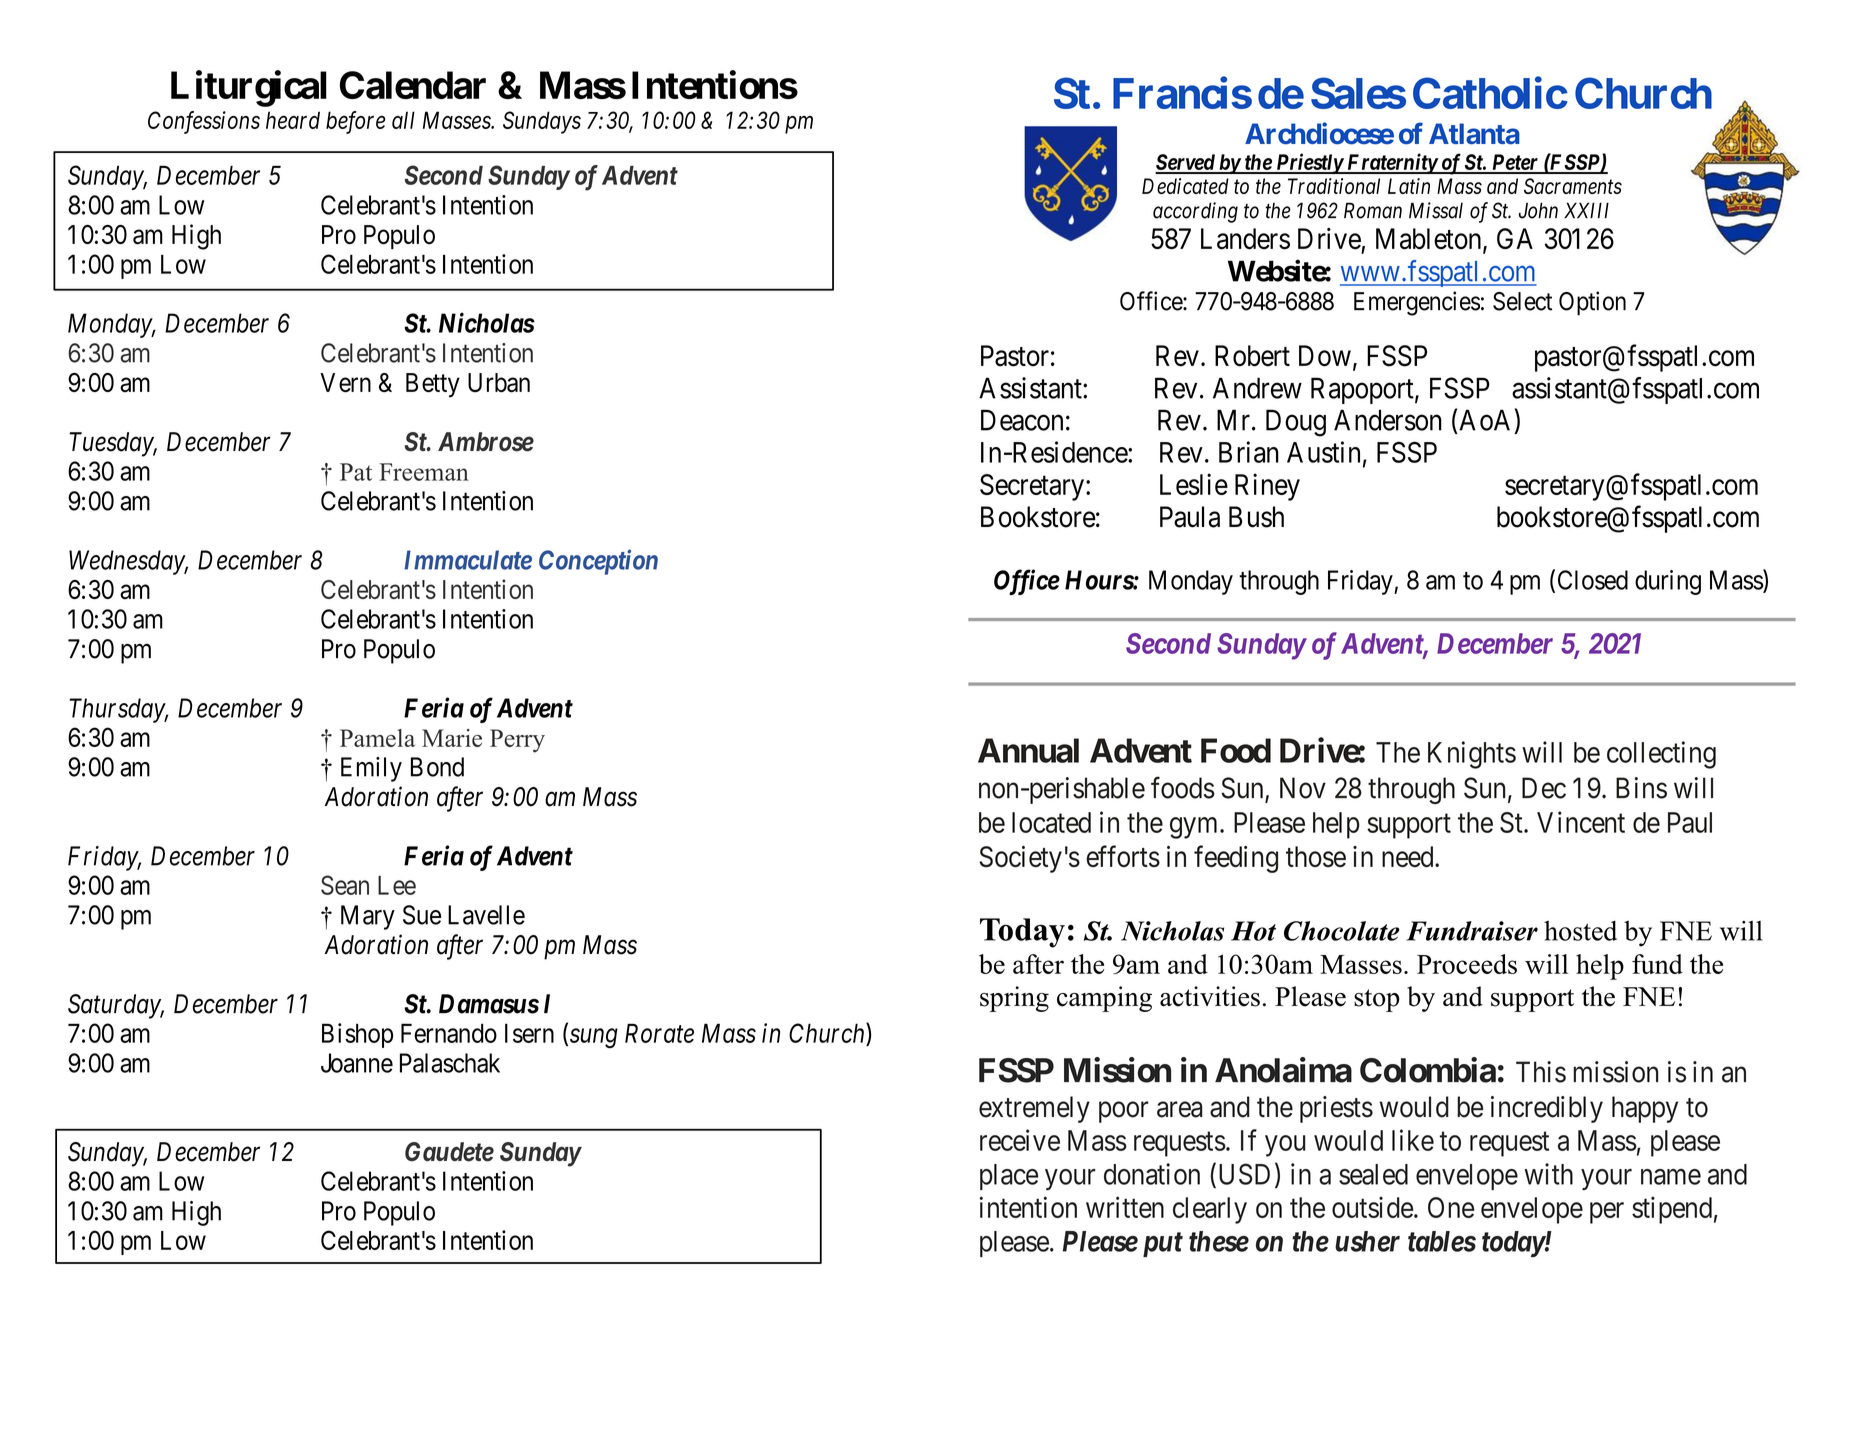 This image has height=1431, width=1852. I want to click on Joanne, so click(357, 1063).
